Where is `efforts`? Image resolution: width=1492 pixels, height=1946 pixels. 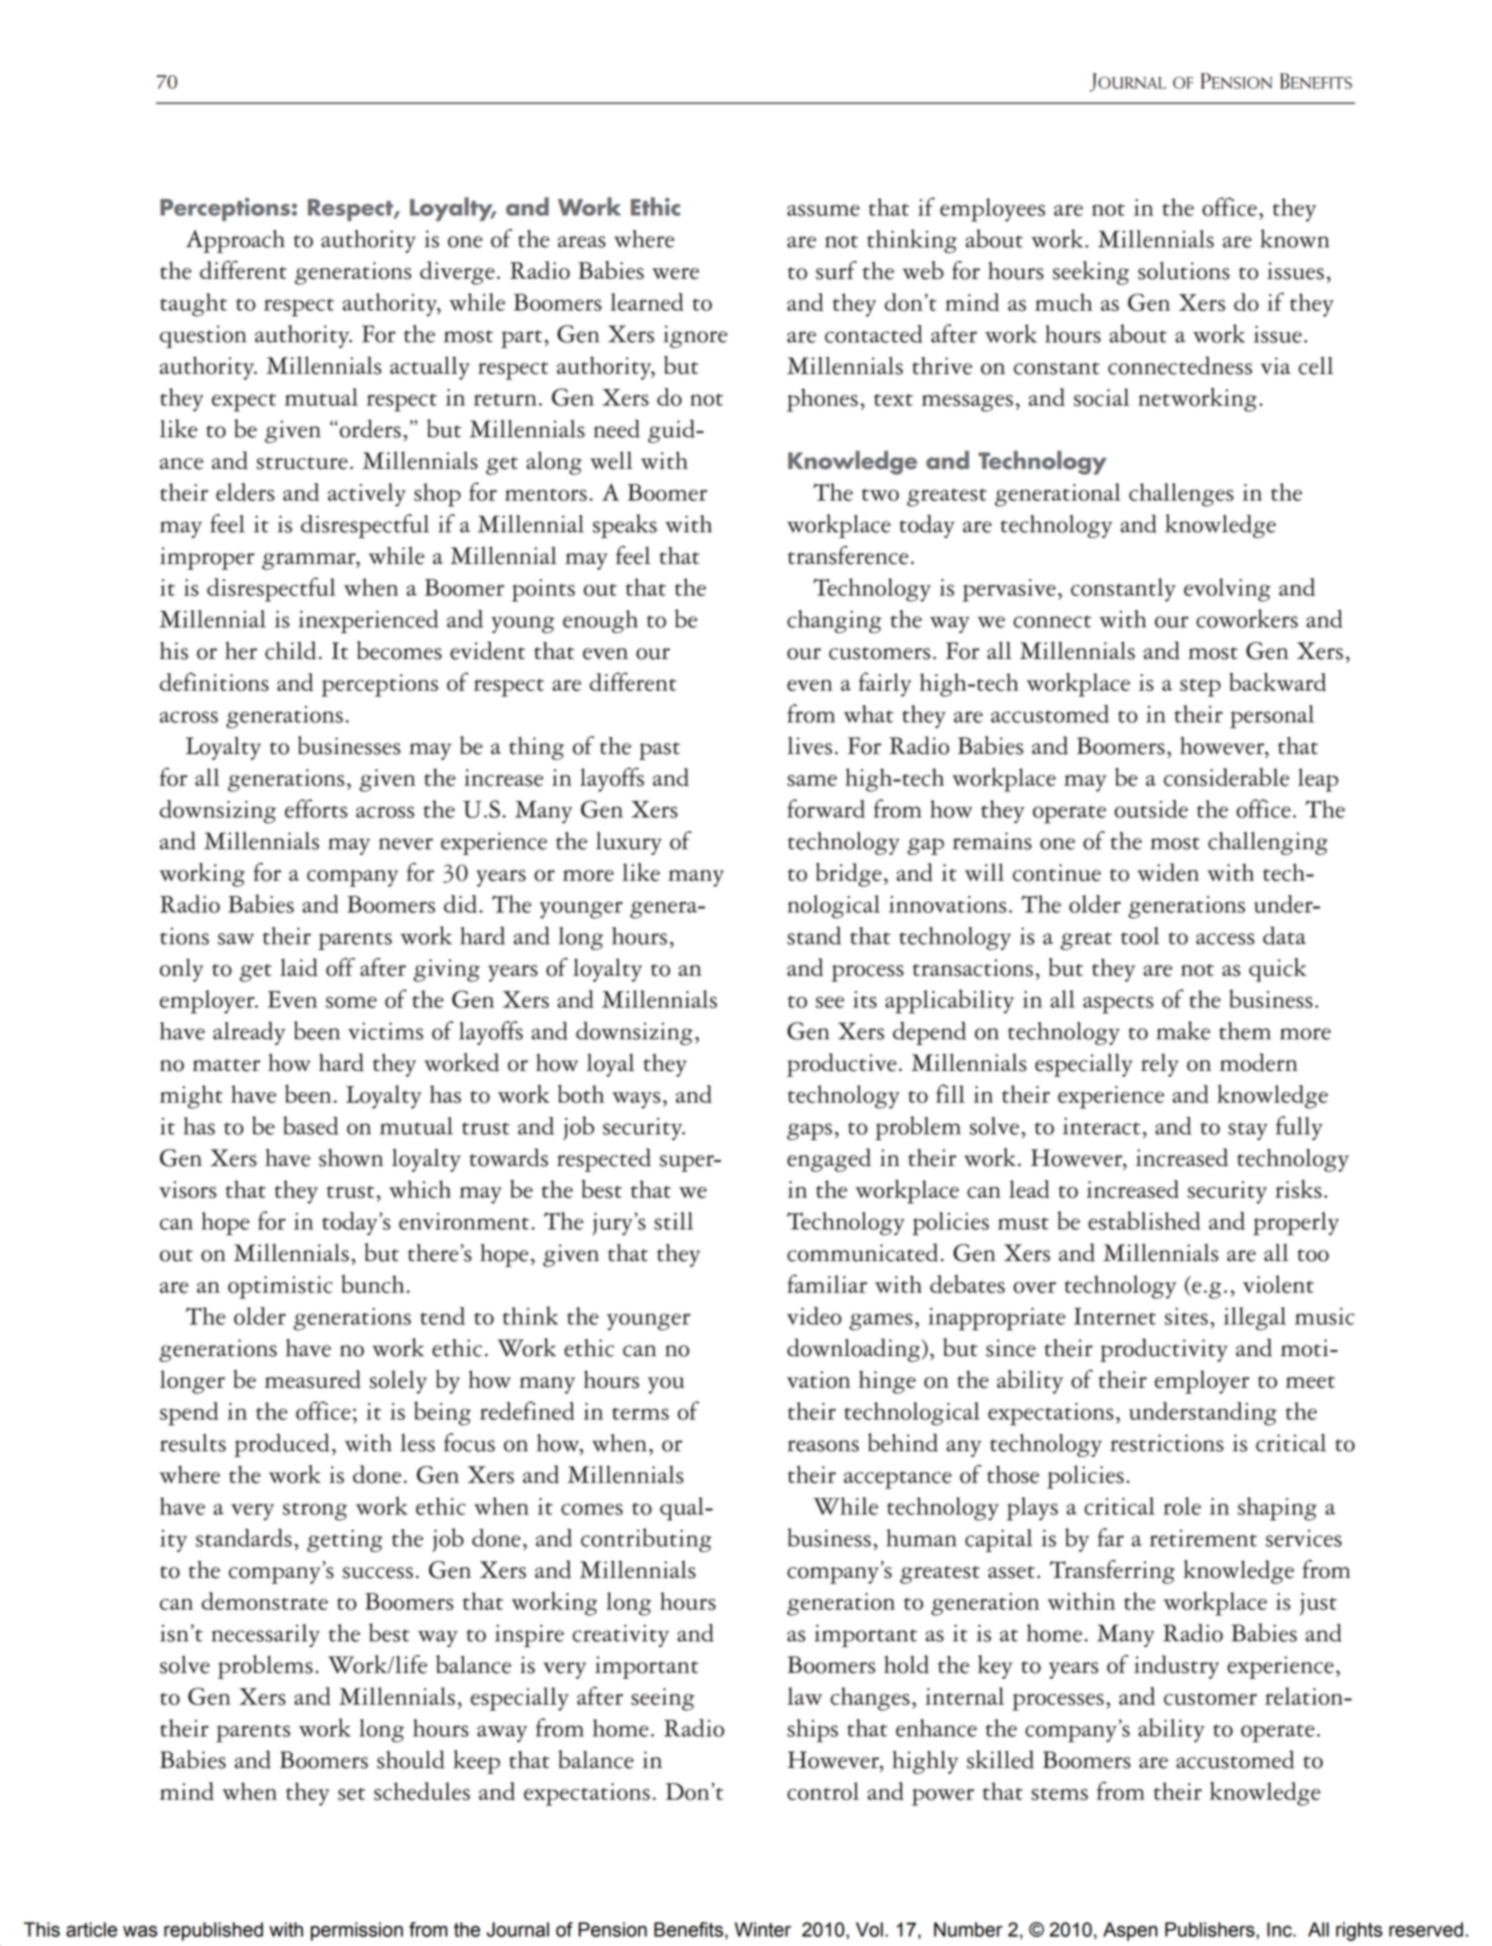
efforts is located at coordinates (316, 808).
